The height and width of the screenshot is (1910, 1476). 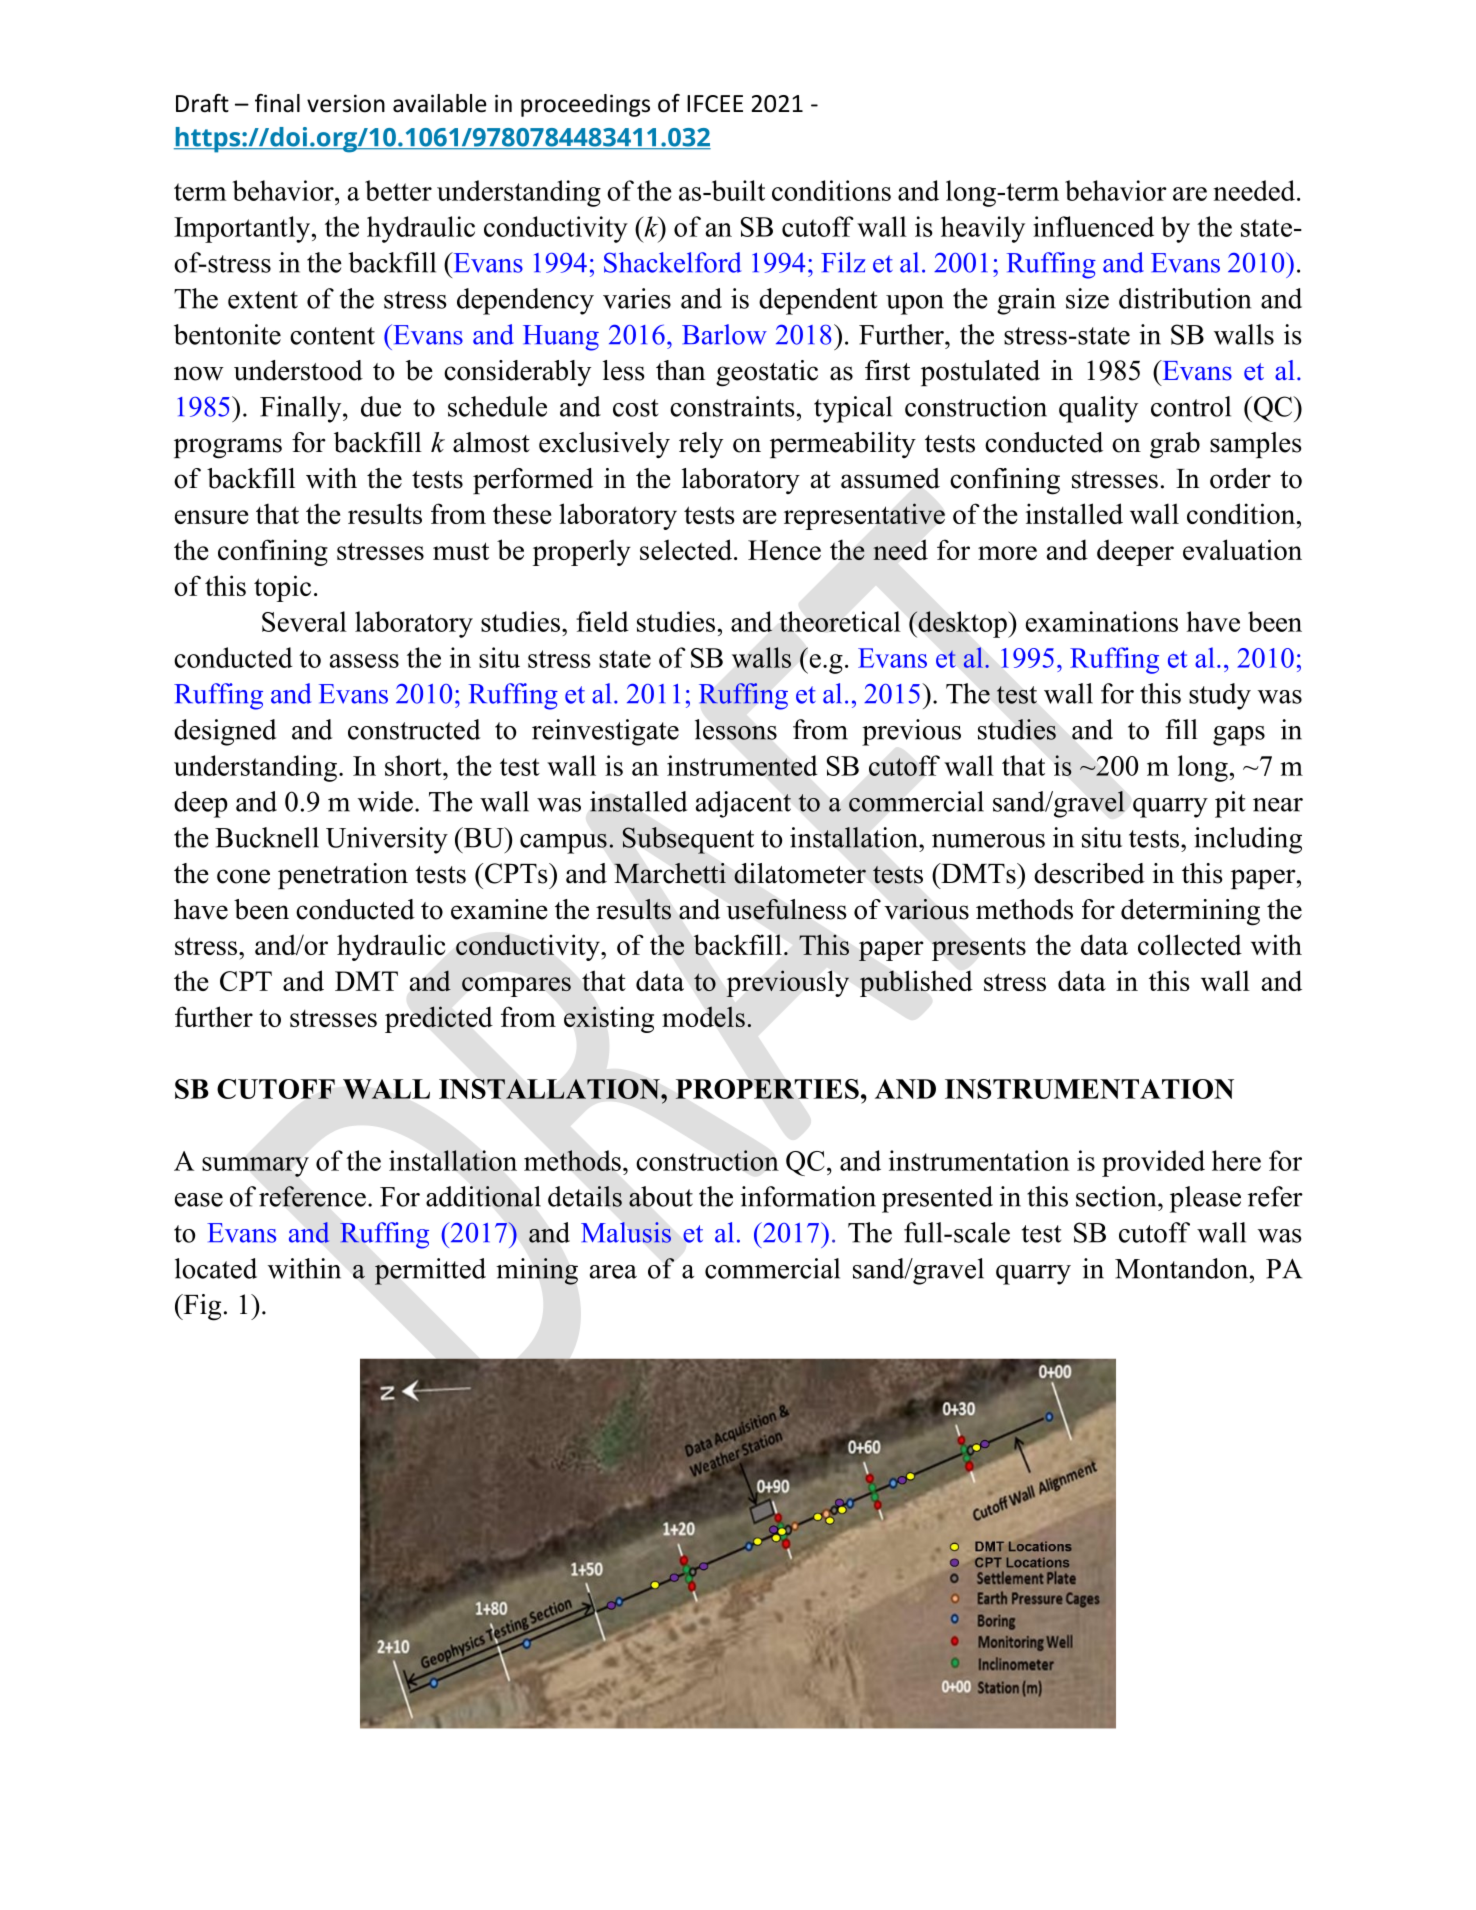 I want to click on usefulness, so click(x=786, y=909).
